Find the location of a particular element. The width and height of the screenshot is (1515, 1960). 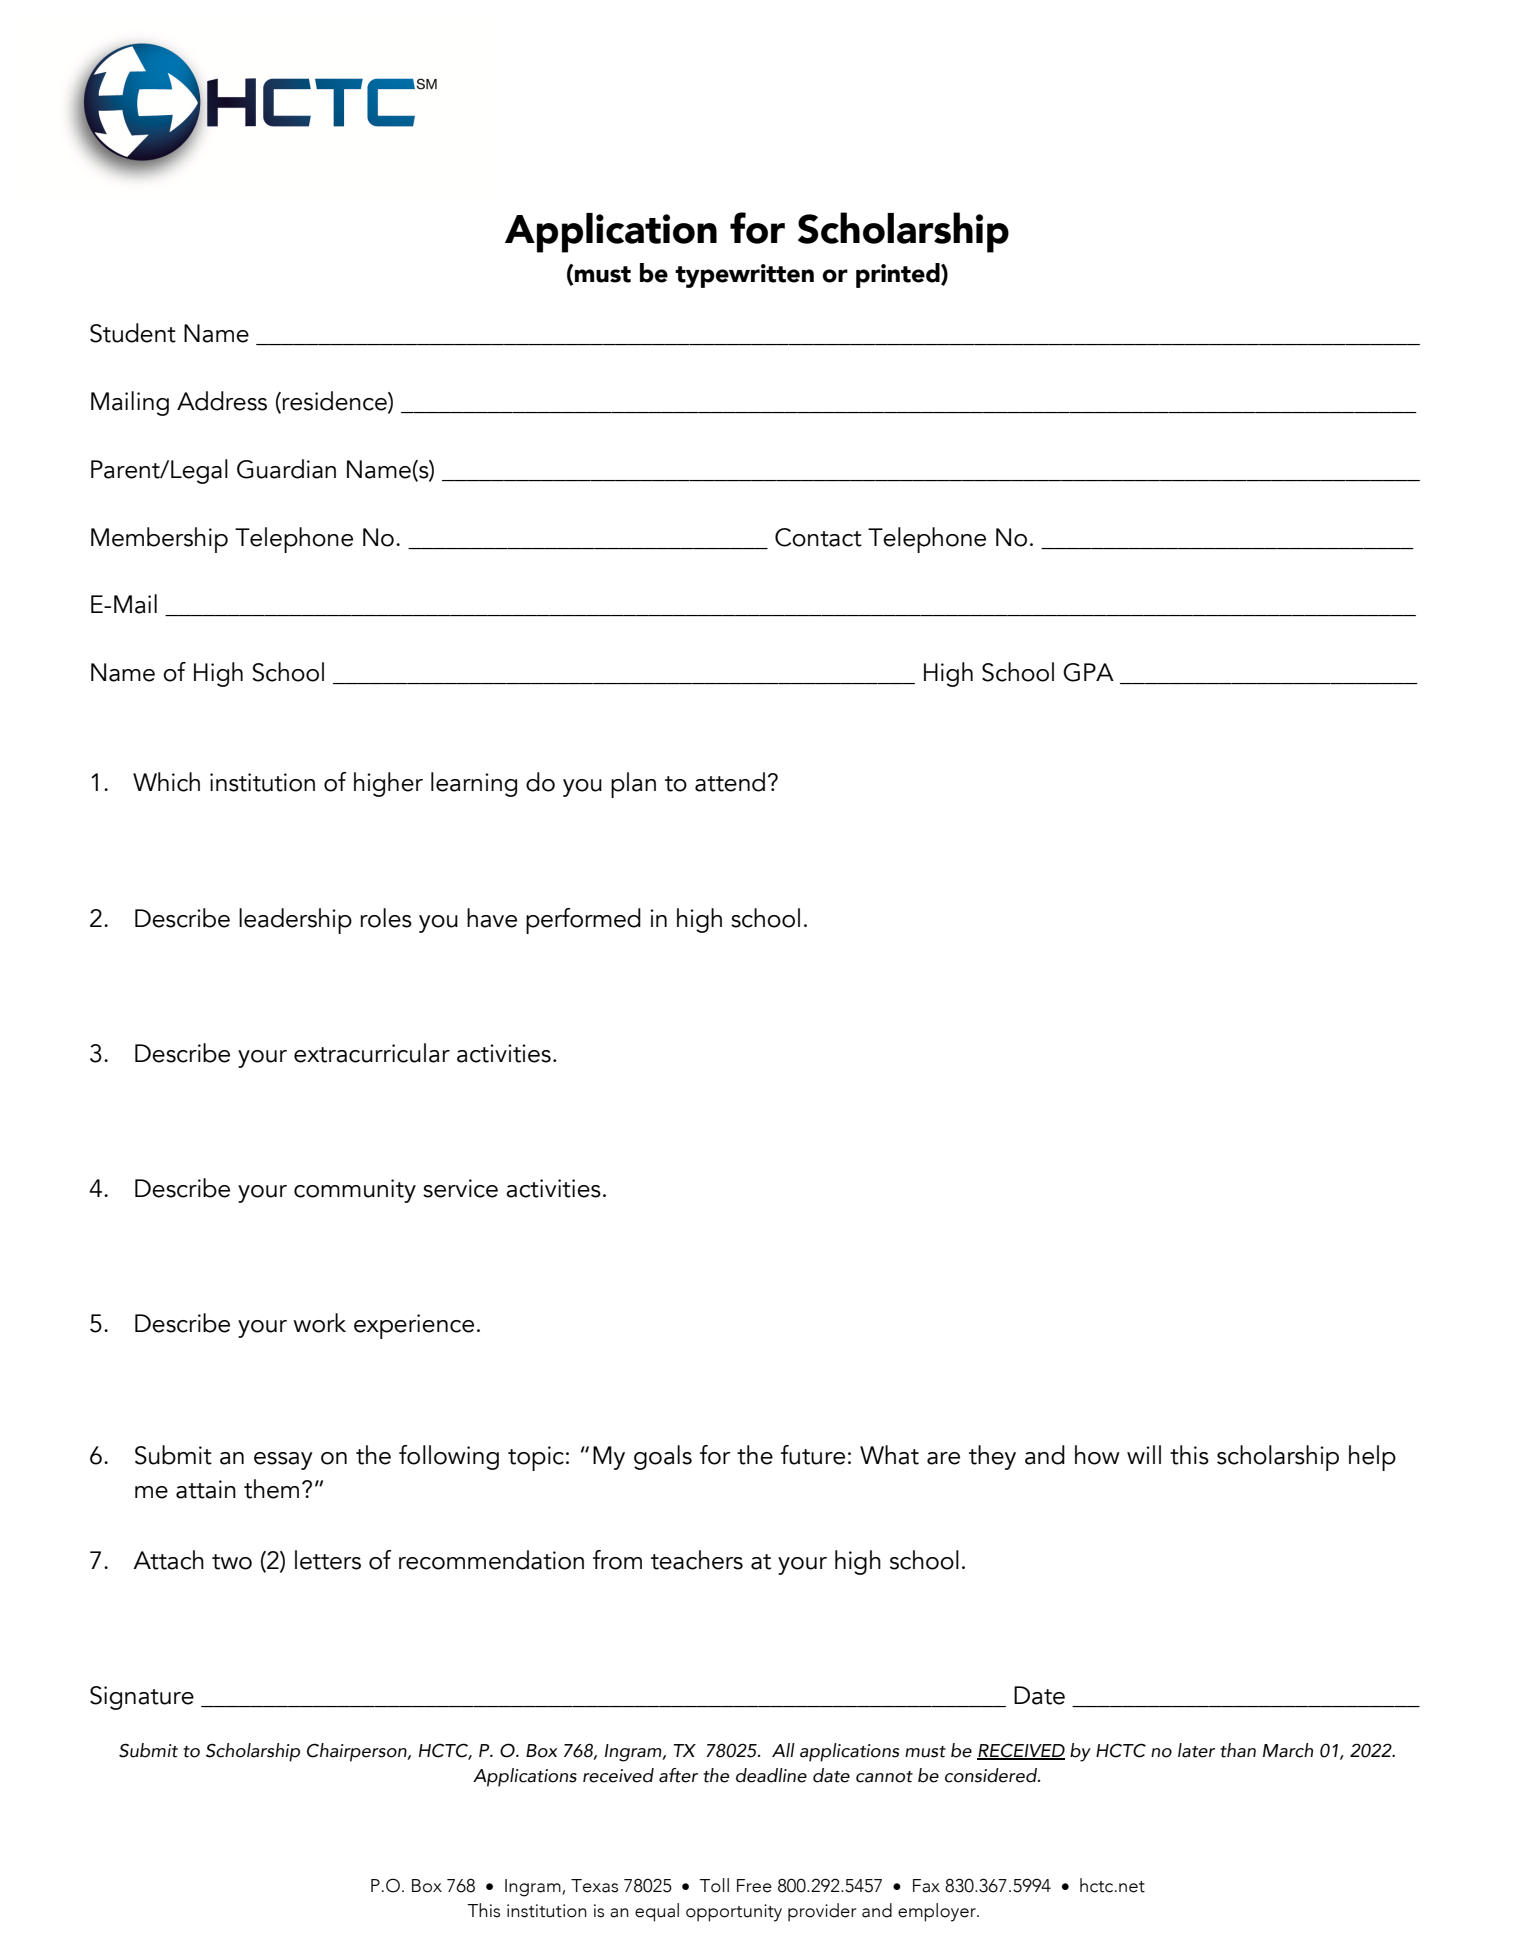

than is located at coordinates (1238, 1750).
